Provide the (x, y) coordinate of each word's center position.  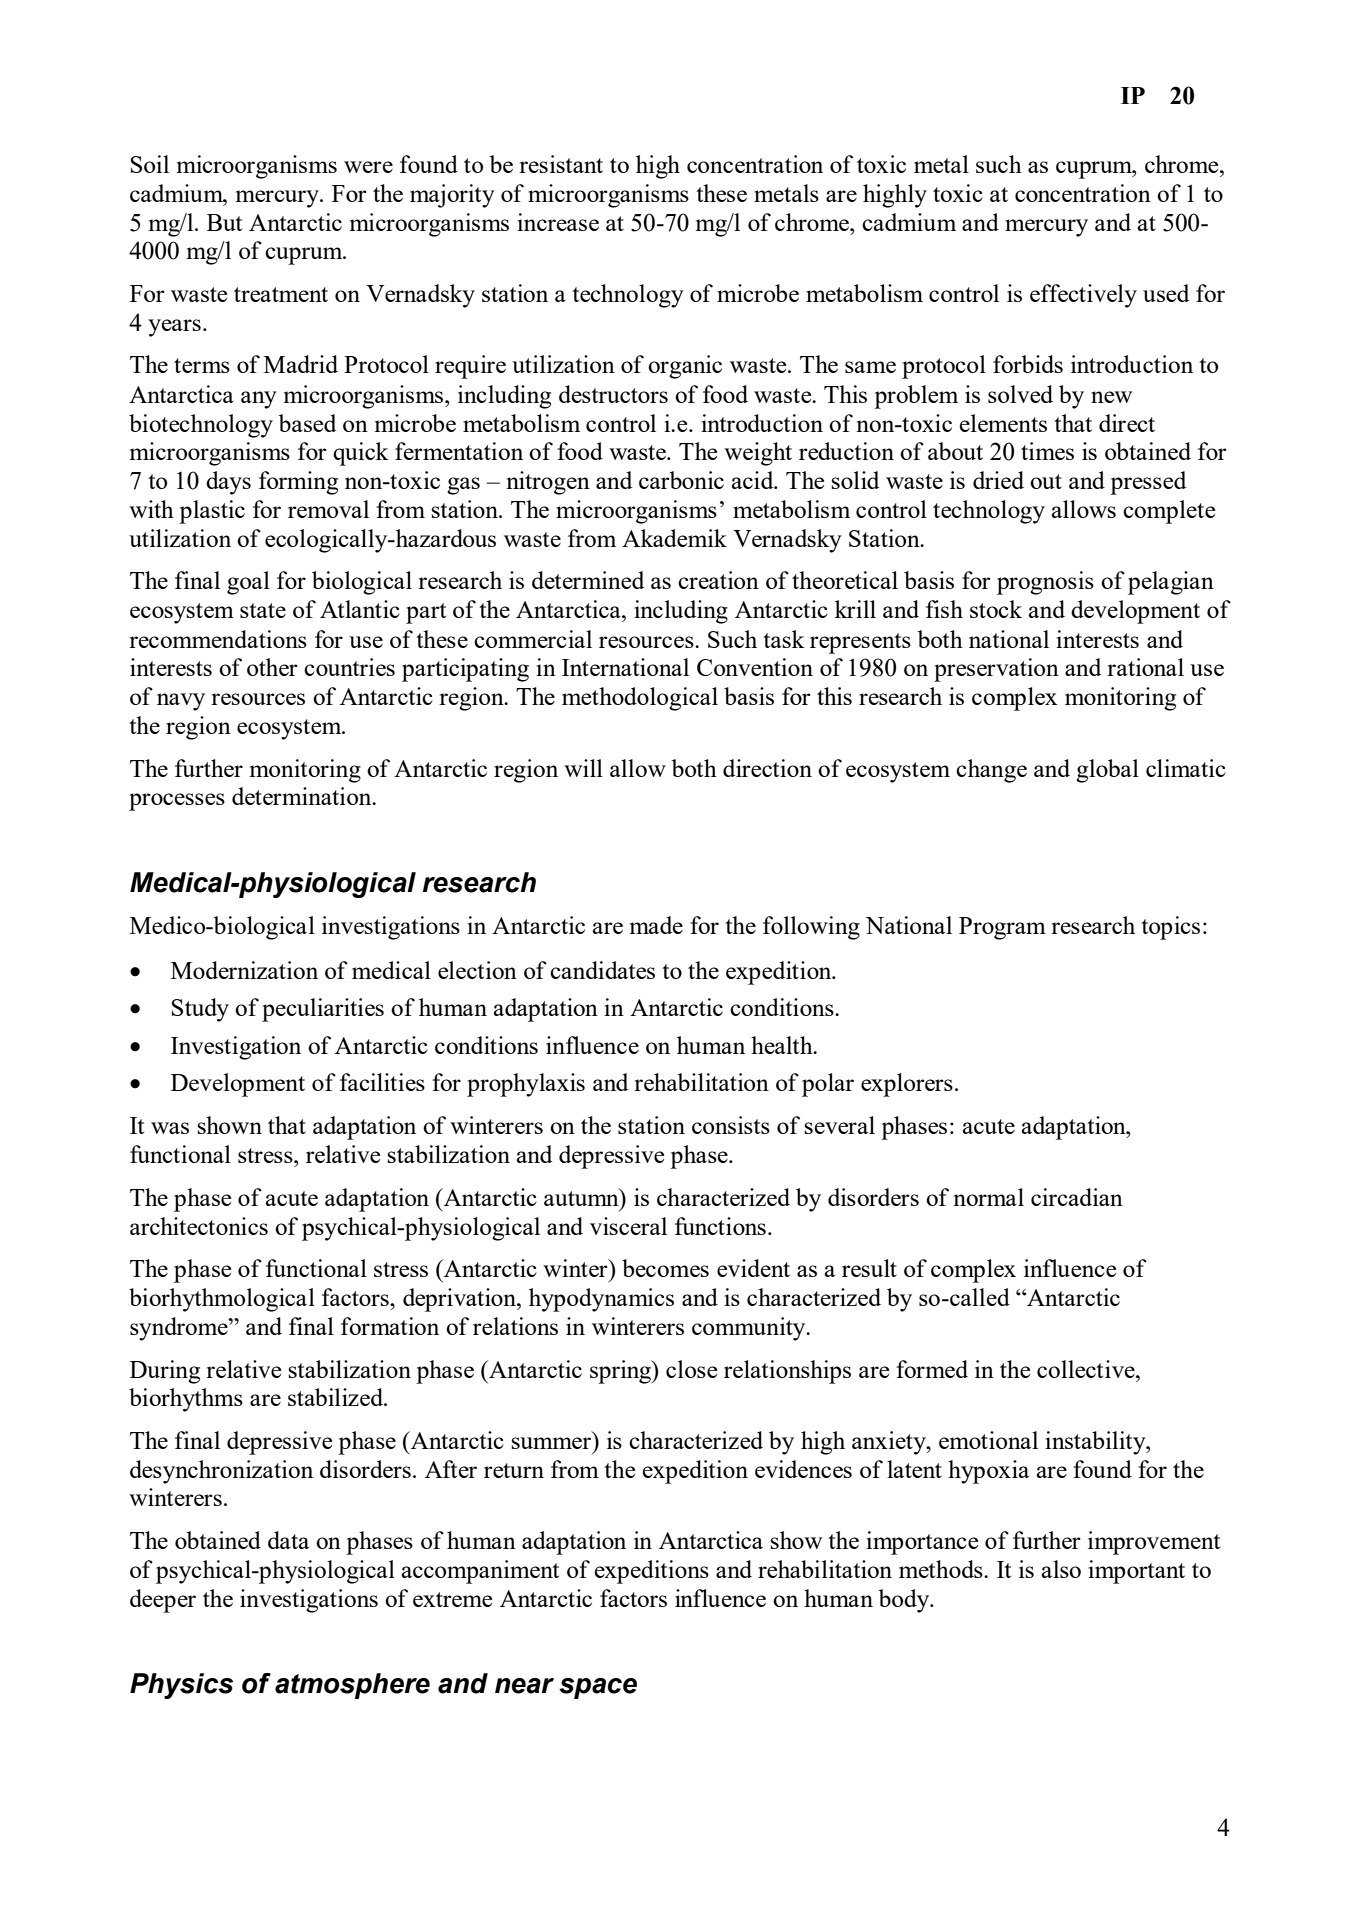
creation (718, 580)
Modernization (244, 970)
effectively (1083, 296)
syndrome (180, 1329)
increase (558, 222)
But (224, 222)
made (656, 925)
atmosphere (352, 1686)
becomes (665, 1268)
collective (1087, 1369)
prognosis (1045, 583)
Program (1002, 928)
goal (248, 583)
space (598, 1688)
